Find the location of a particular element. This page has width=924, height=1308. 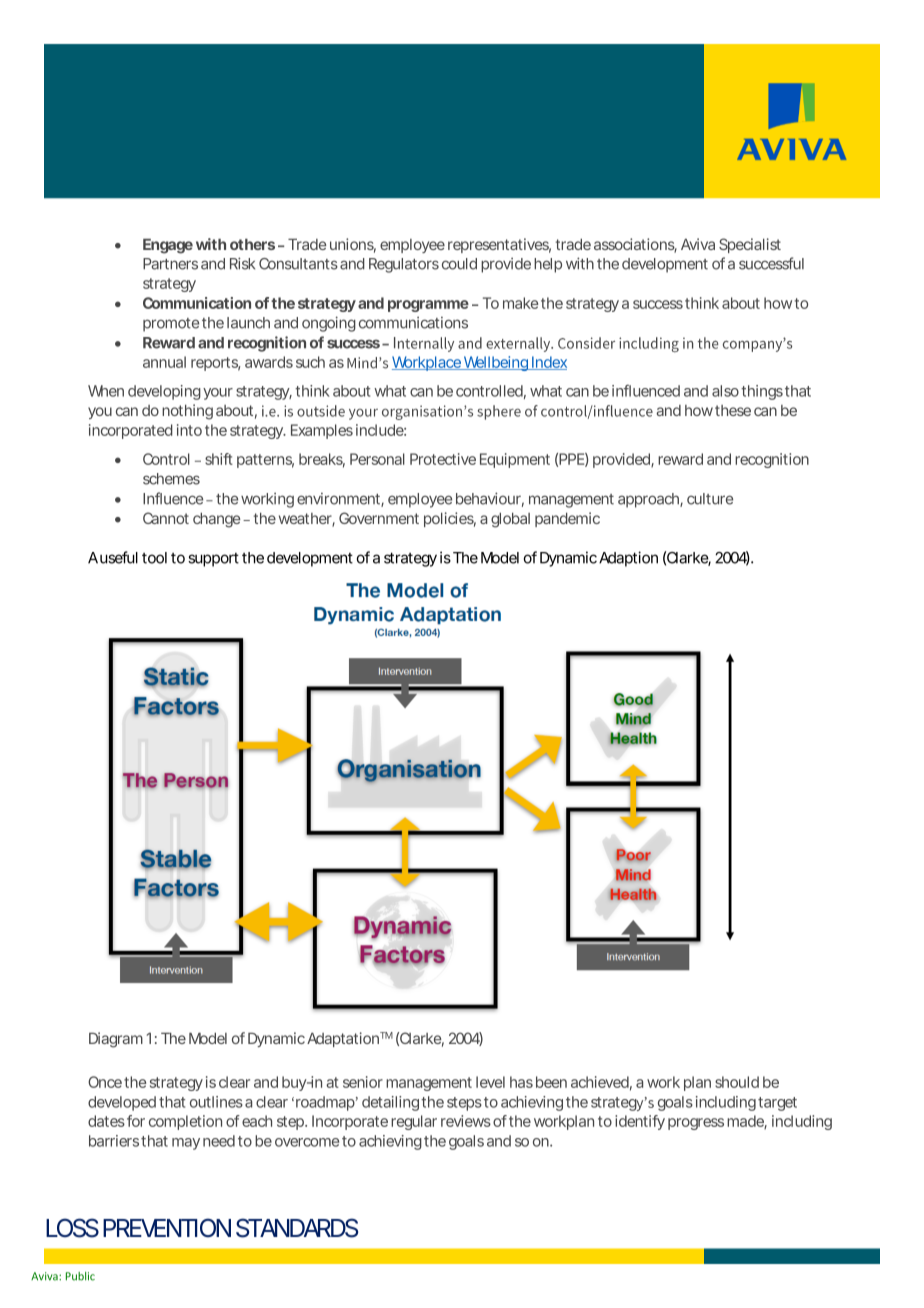

culture is located at coordinates (710, 499).
